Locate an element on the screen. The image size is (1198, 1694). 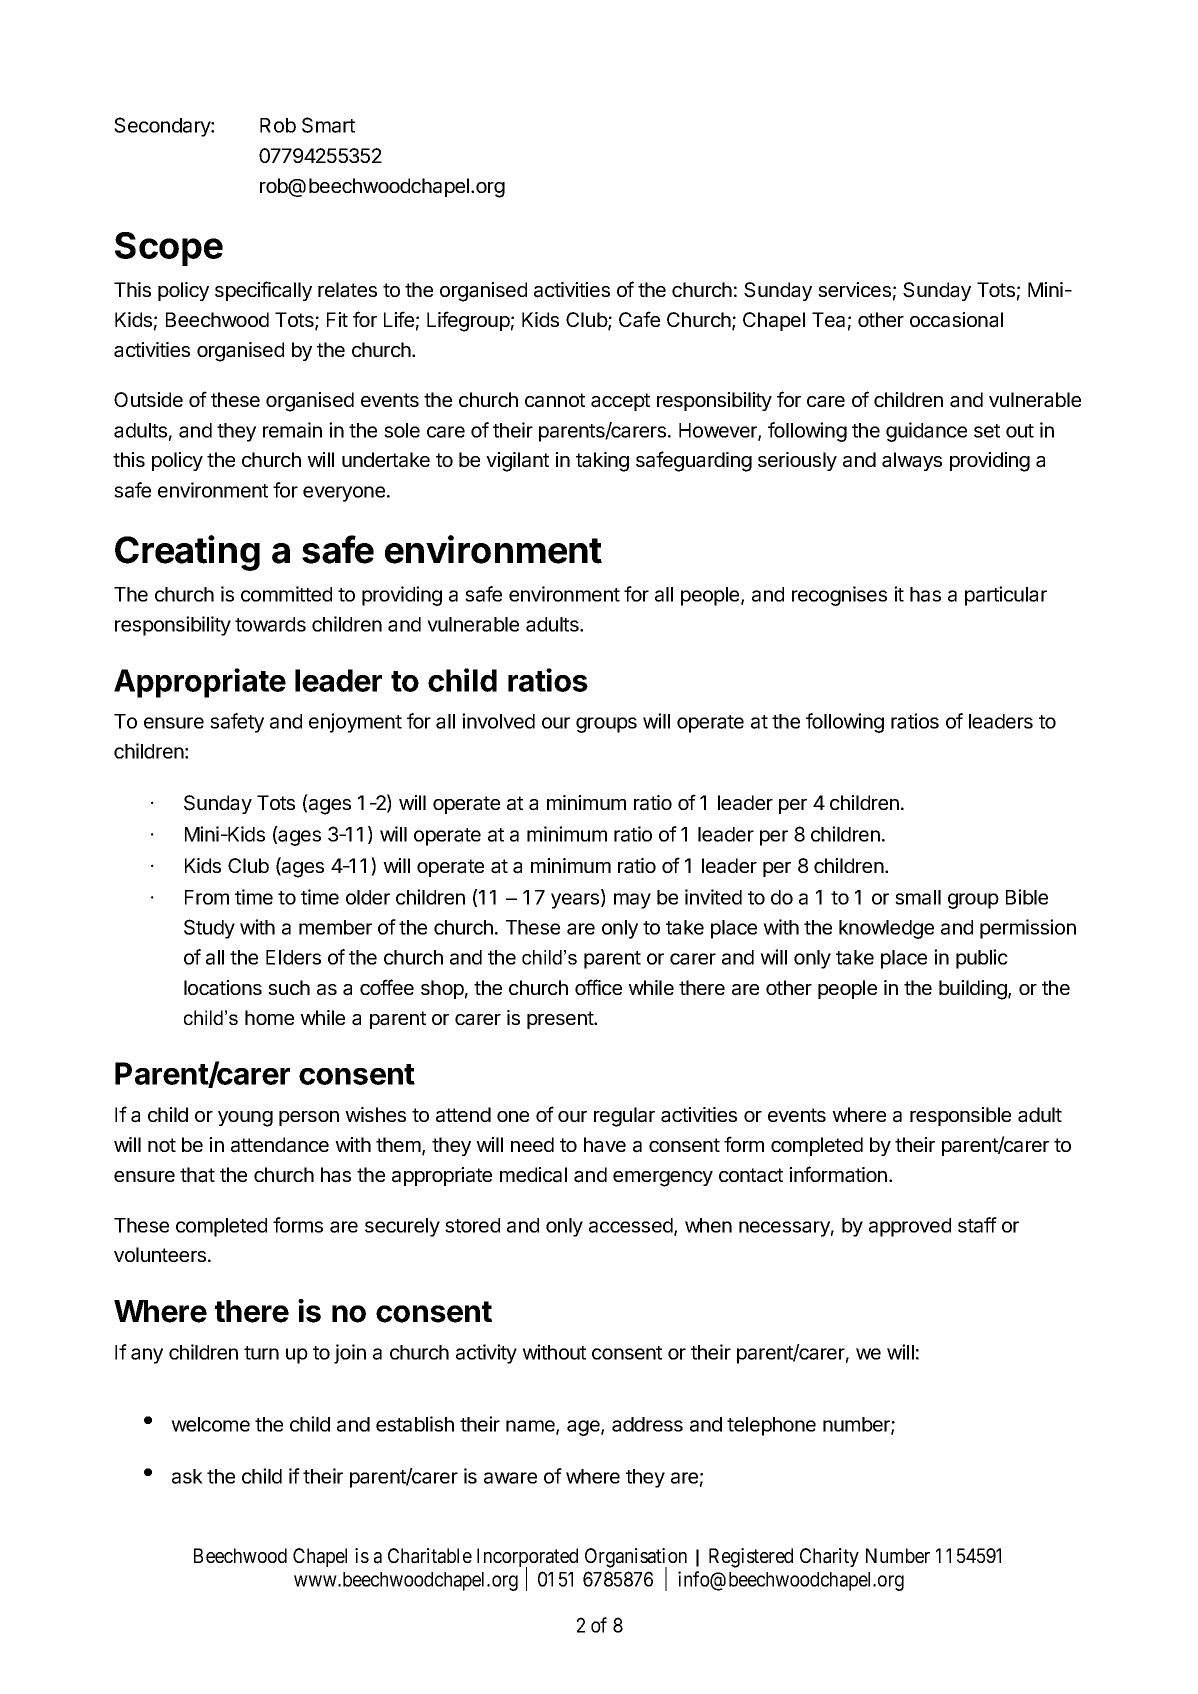
Smart is located at coordinates (328, 125).
